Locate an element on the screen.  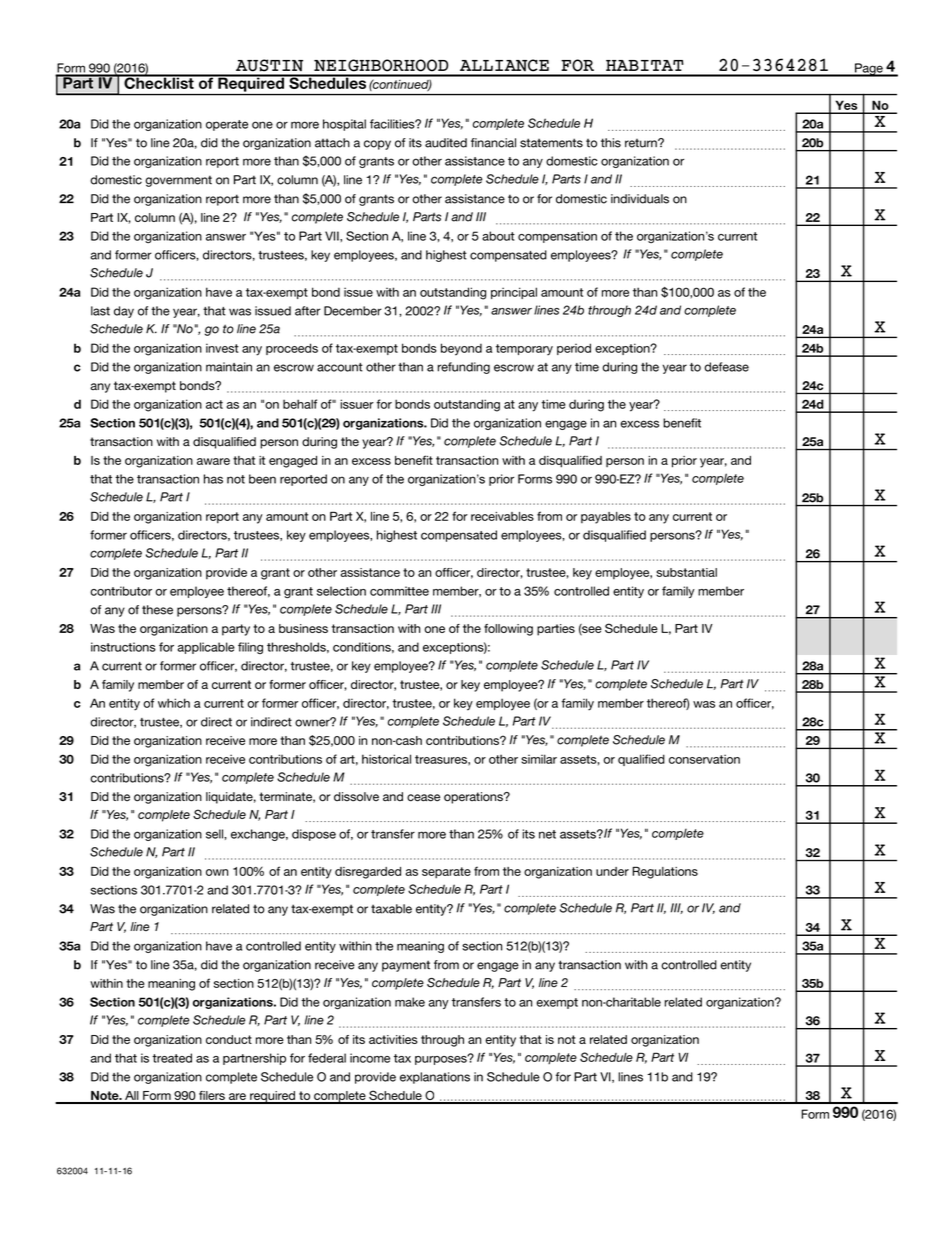
activities is located at coordinates (393, 1039).
